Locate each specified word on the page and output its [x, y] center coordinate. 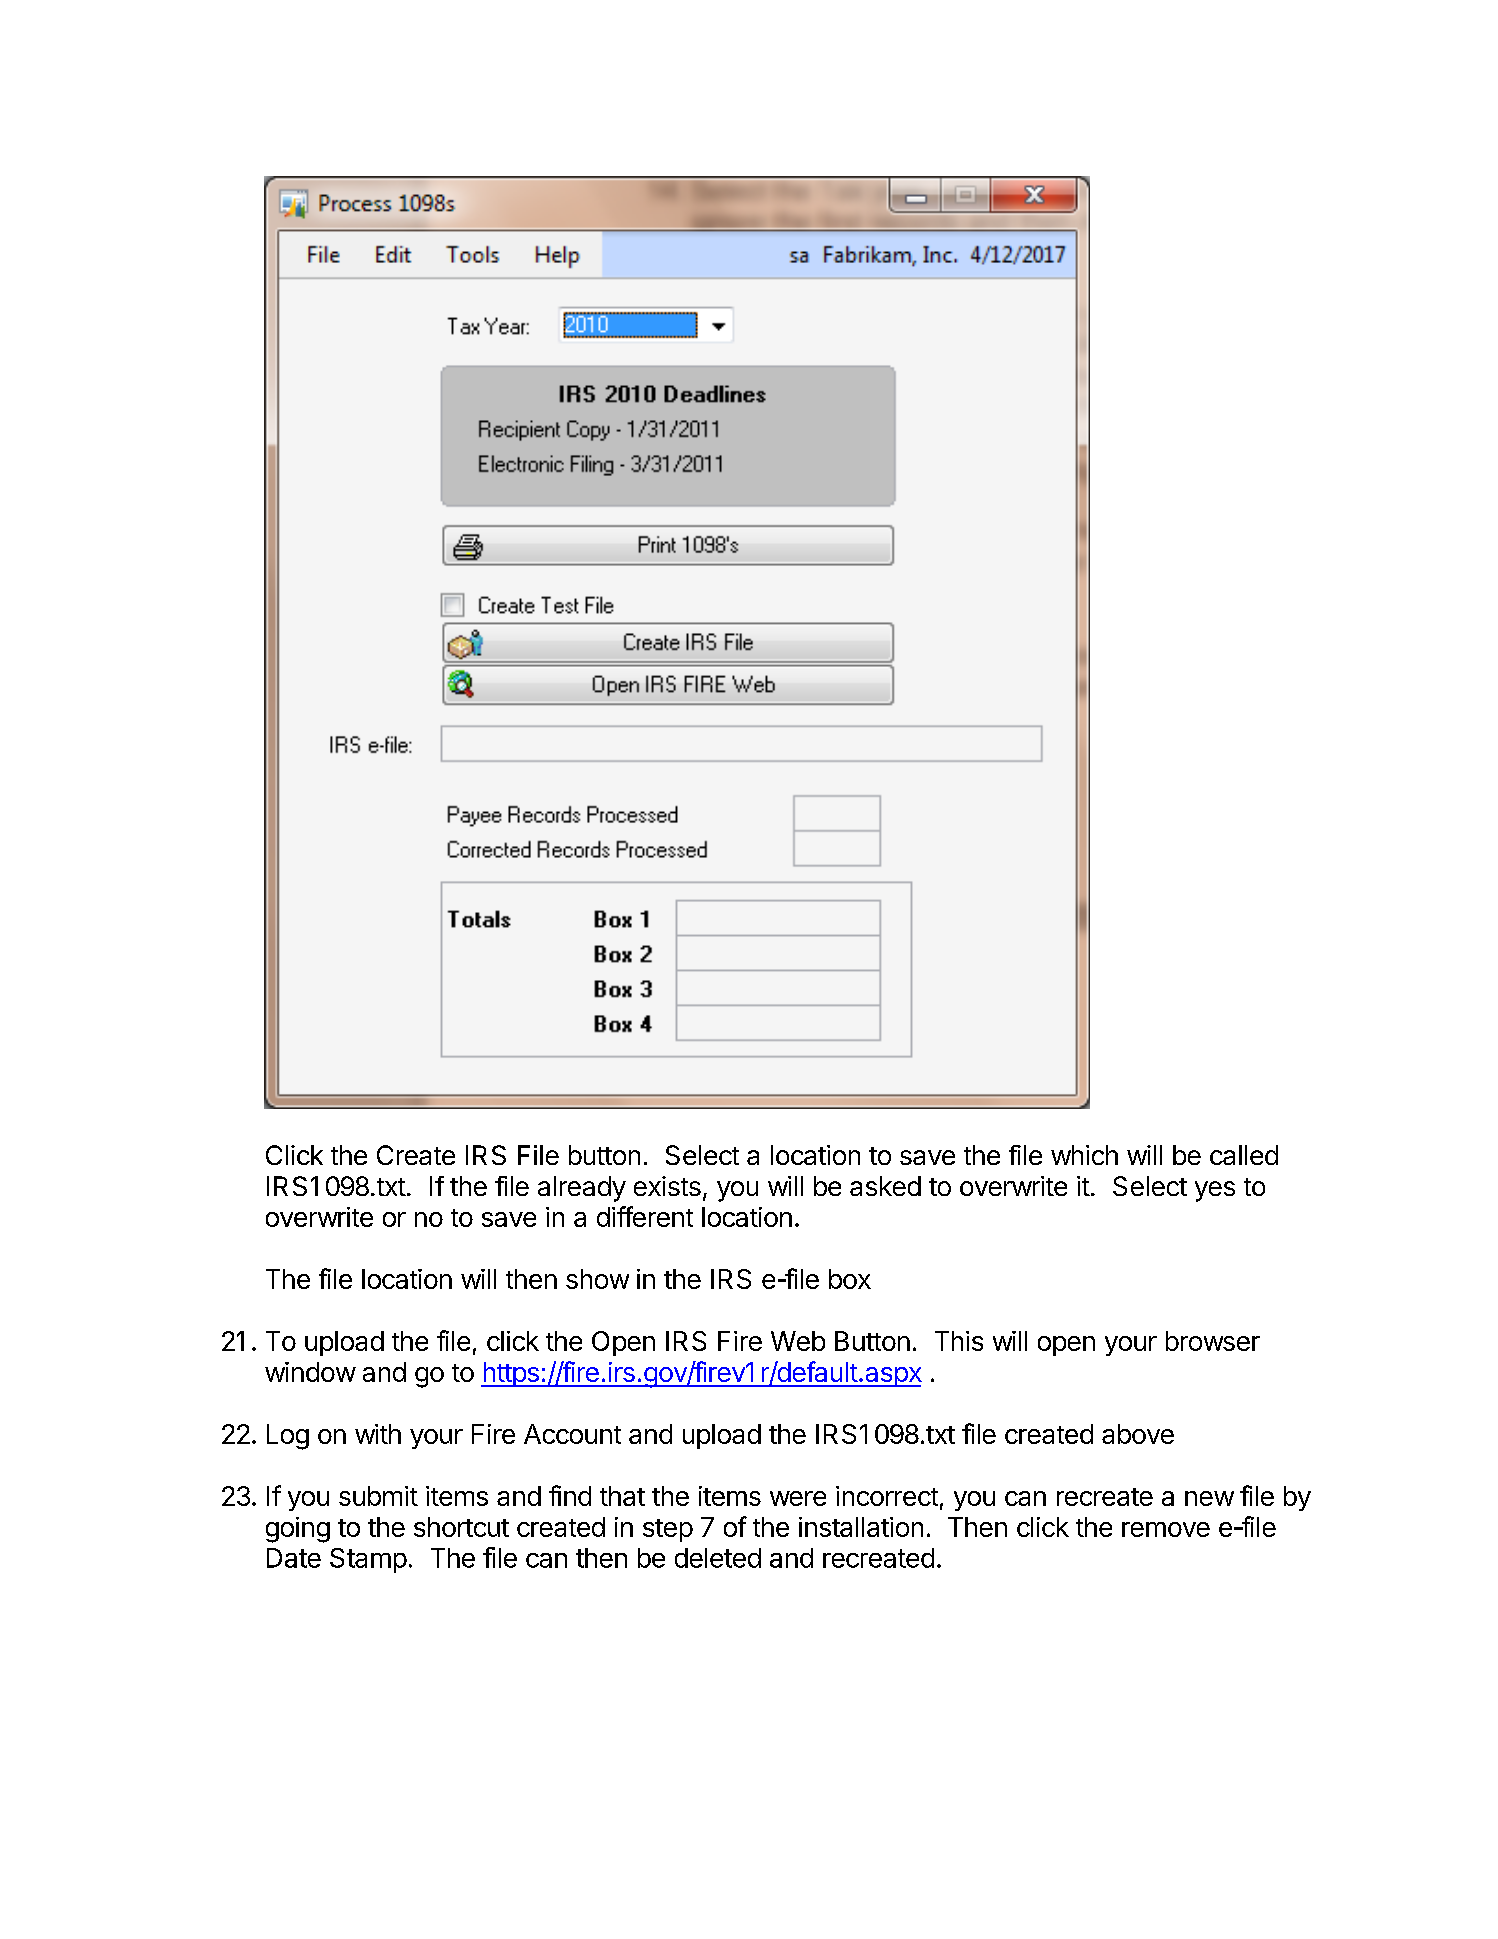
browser [1213, 1341]
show [597, 1279]
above [1138, 1434]
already [582, 1189]
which [1084, 1155]
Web [798, 1341]
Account [572, 1434]
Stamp [368, 1560]
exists [667, 1186]
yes [1215, 1191]
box [850, 1279]
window [310, 1372]
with [378, 1434]
